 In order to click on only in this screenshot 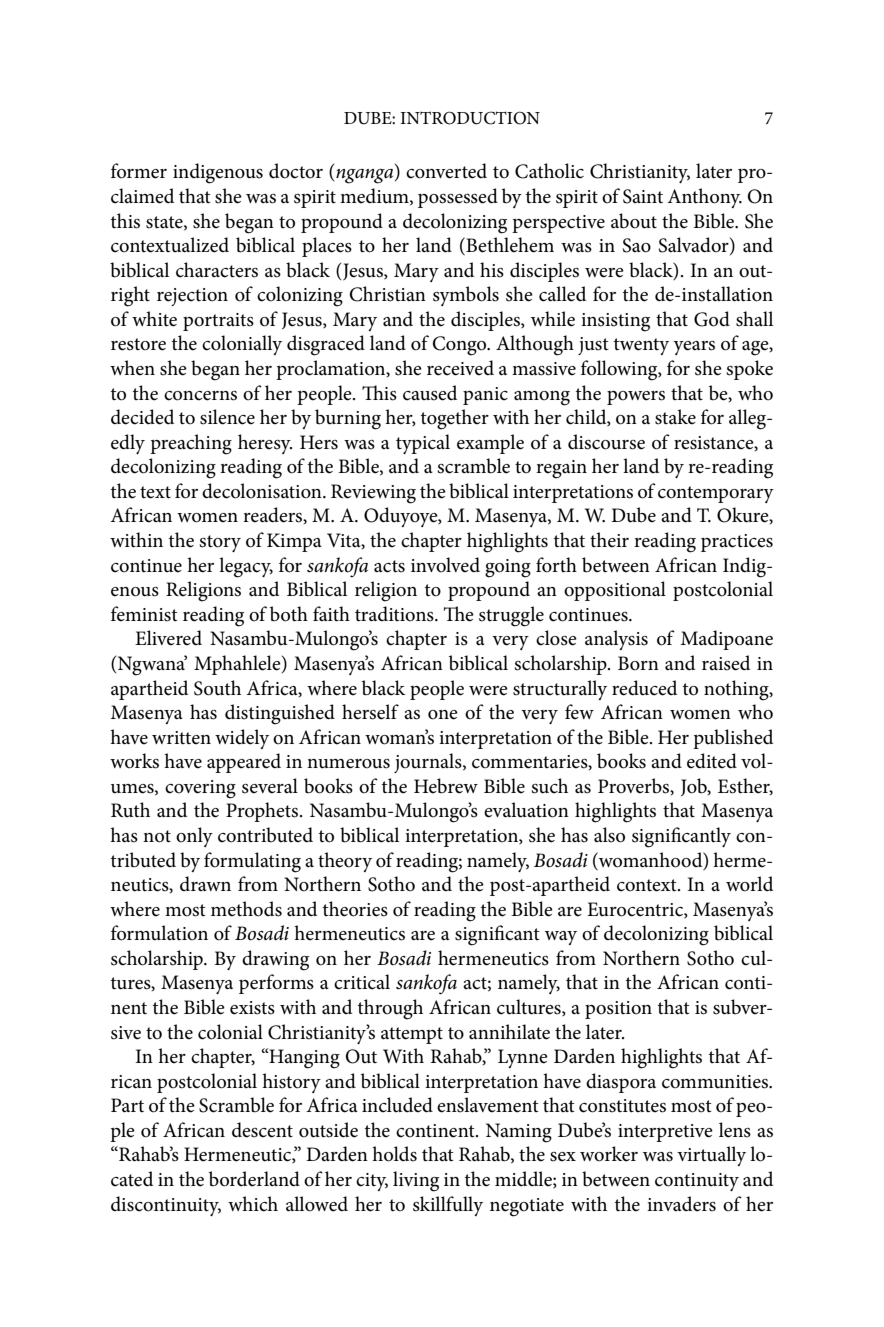, I will do `click(194, 837)`.
